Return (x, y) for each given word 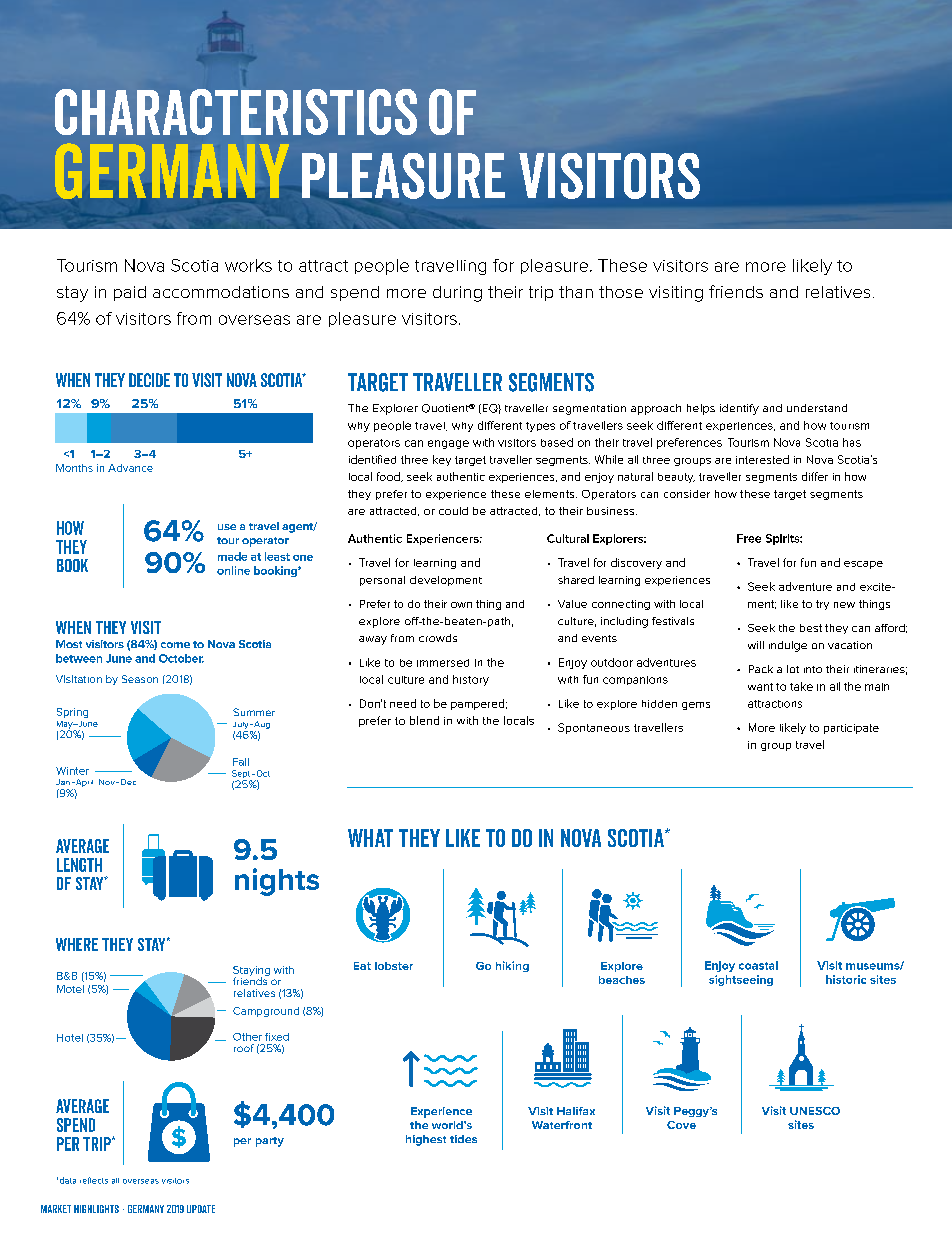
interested (762, 459)
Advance (130, 468)
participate (851, 729)
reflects (94, 1180)
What (370, 838)
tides (463, 1139)
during (457, 294)
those (621, 292)
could (453, 511)
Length (79, 865)
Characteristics (236, 112)
